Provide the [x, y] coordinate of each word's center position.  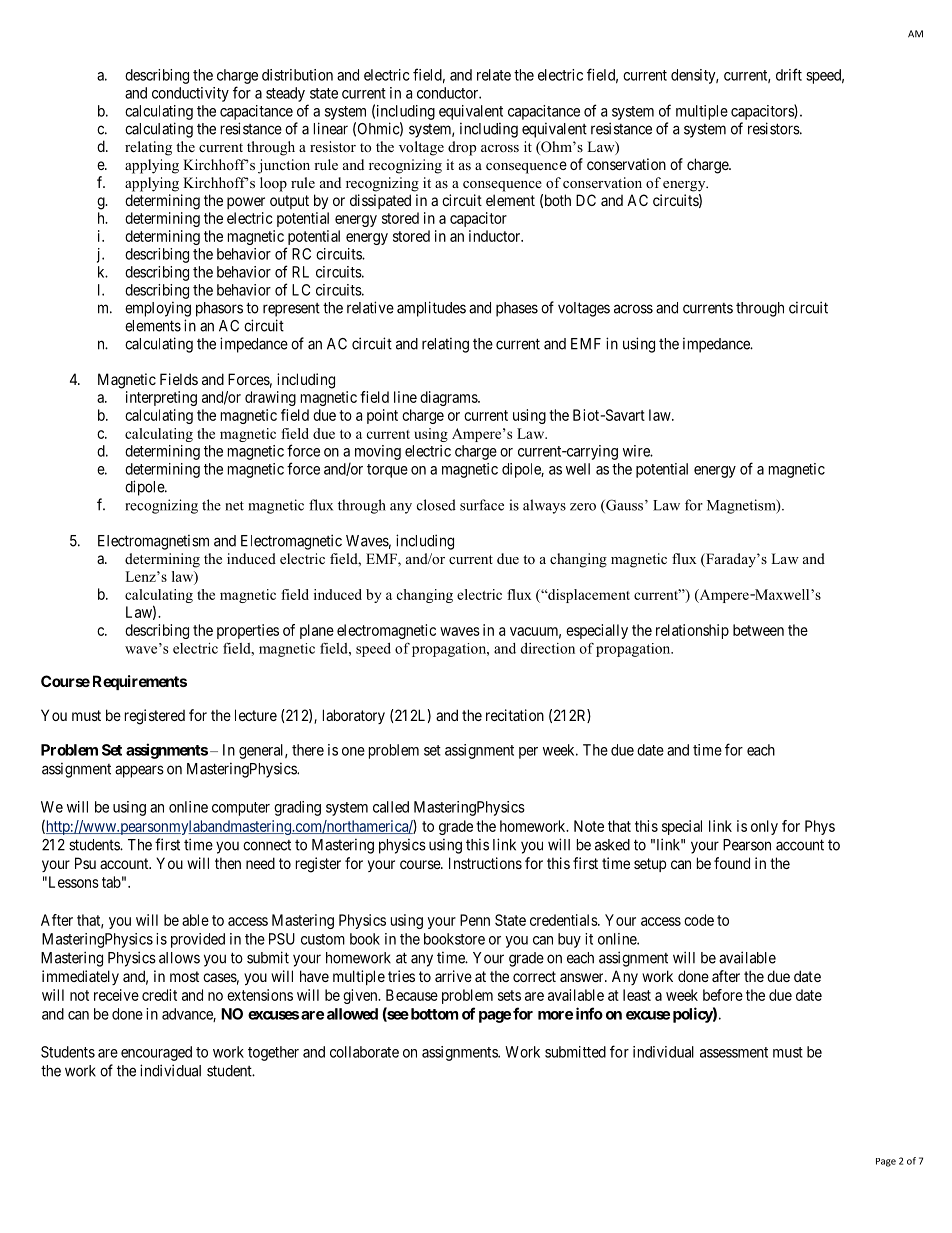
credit [159, 995]
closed [436, 505]
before [723, 995]
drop [462, 148]
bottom [433, 1014]
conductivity [190, 94]
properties [248, 631]
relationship [692, 631]
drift [789, 74]
